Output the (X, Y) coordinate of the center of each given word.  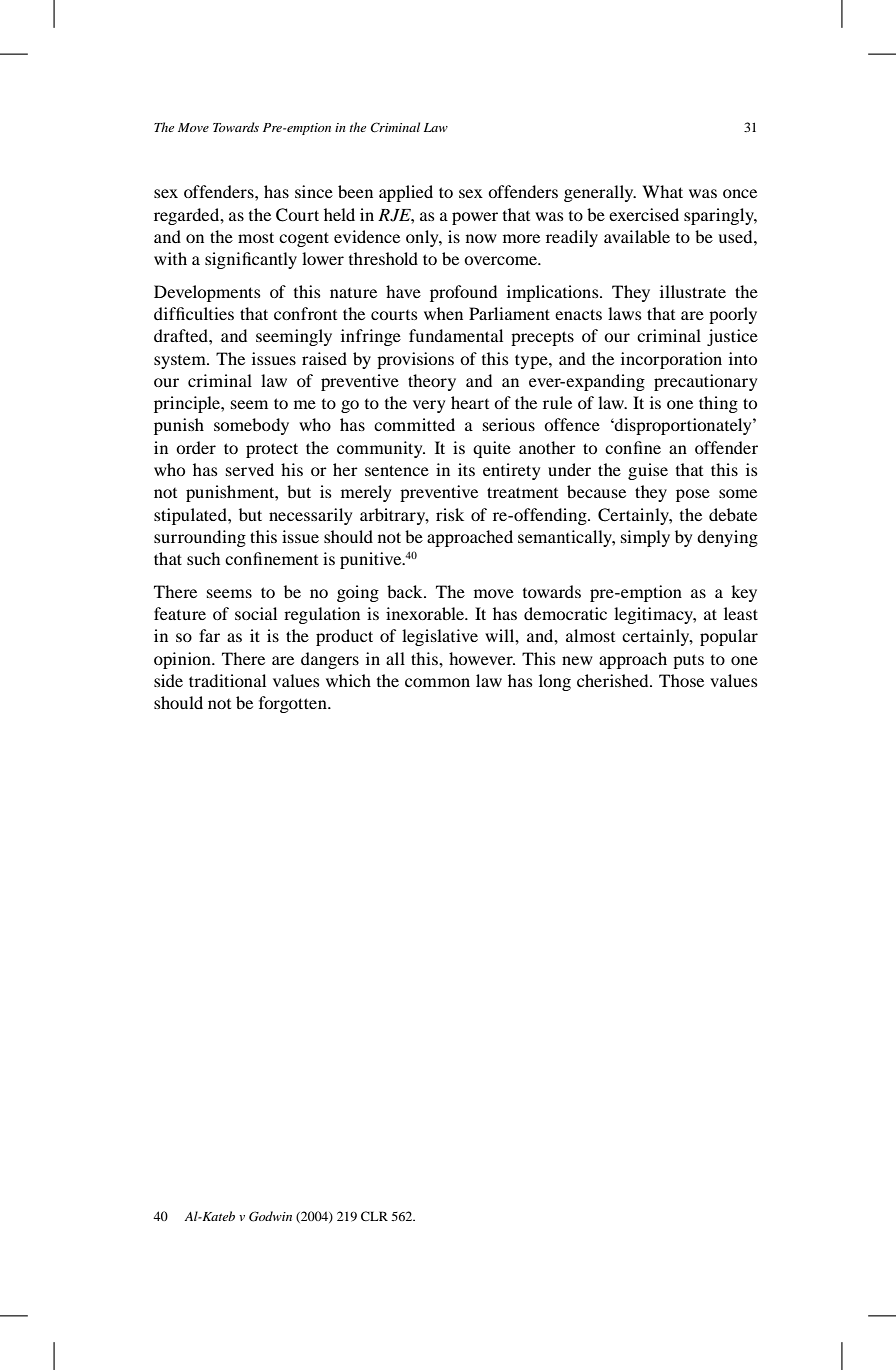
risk (450, 514)
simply (645, 538)
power (475, 218)
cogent (304, 239)
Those (681, 680)
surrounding (200, 538)
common (437, 682)
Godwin (270, 1216)
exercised (644, 214)
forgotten (294, 704)
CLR (374, 1216)
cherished (614, 680)
